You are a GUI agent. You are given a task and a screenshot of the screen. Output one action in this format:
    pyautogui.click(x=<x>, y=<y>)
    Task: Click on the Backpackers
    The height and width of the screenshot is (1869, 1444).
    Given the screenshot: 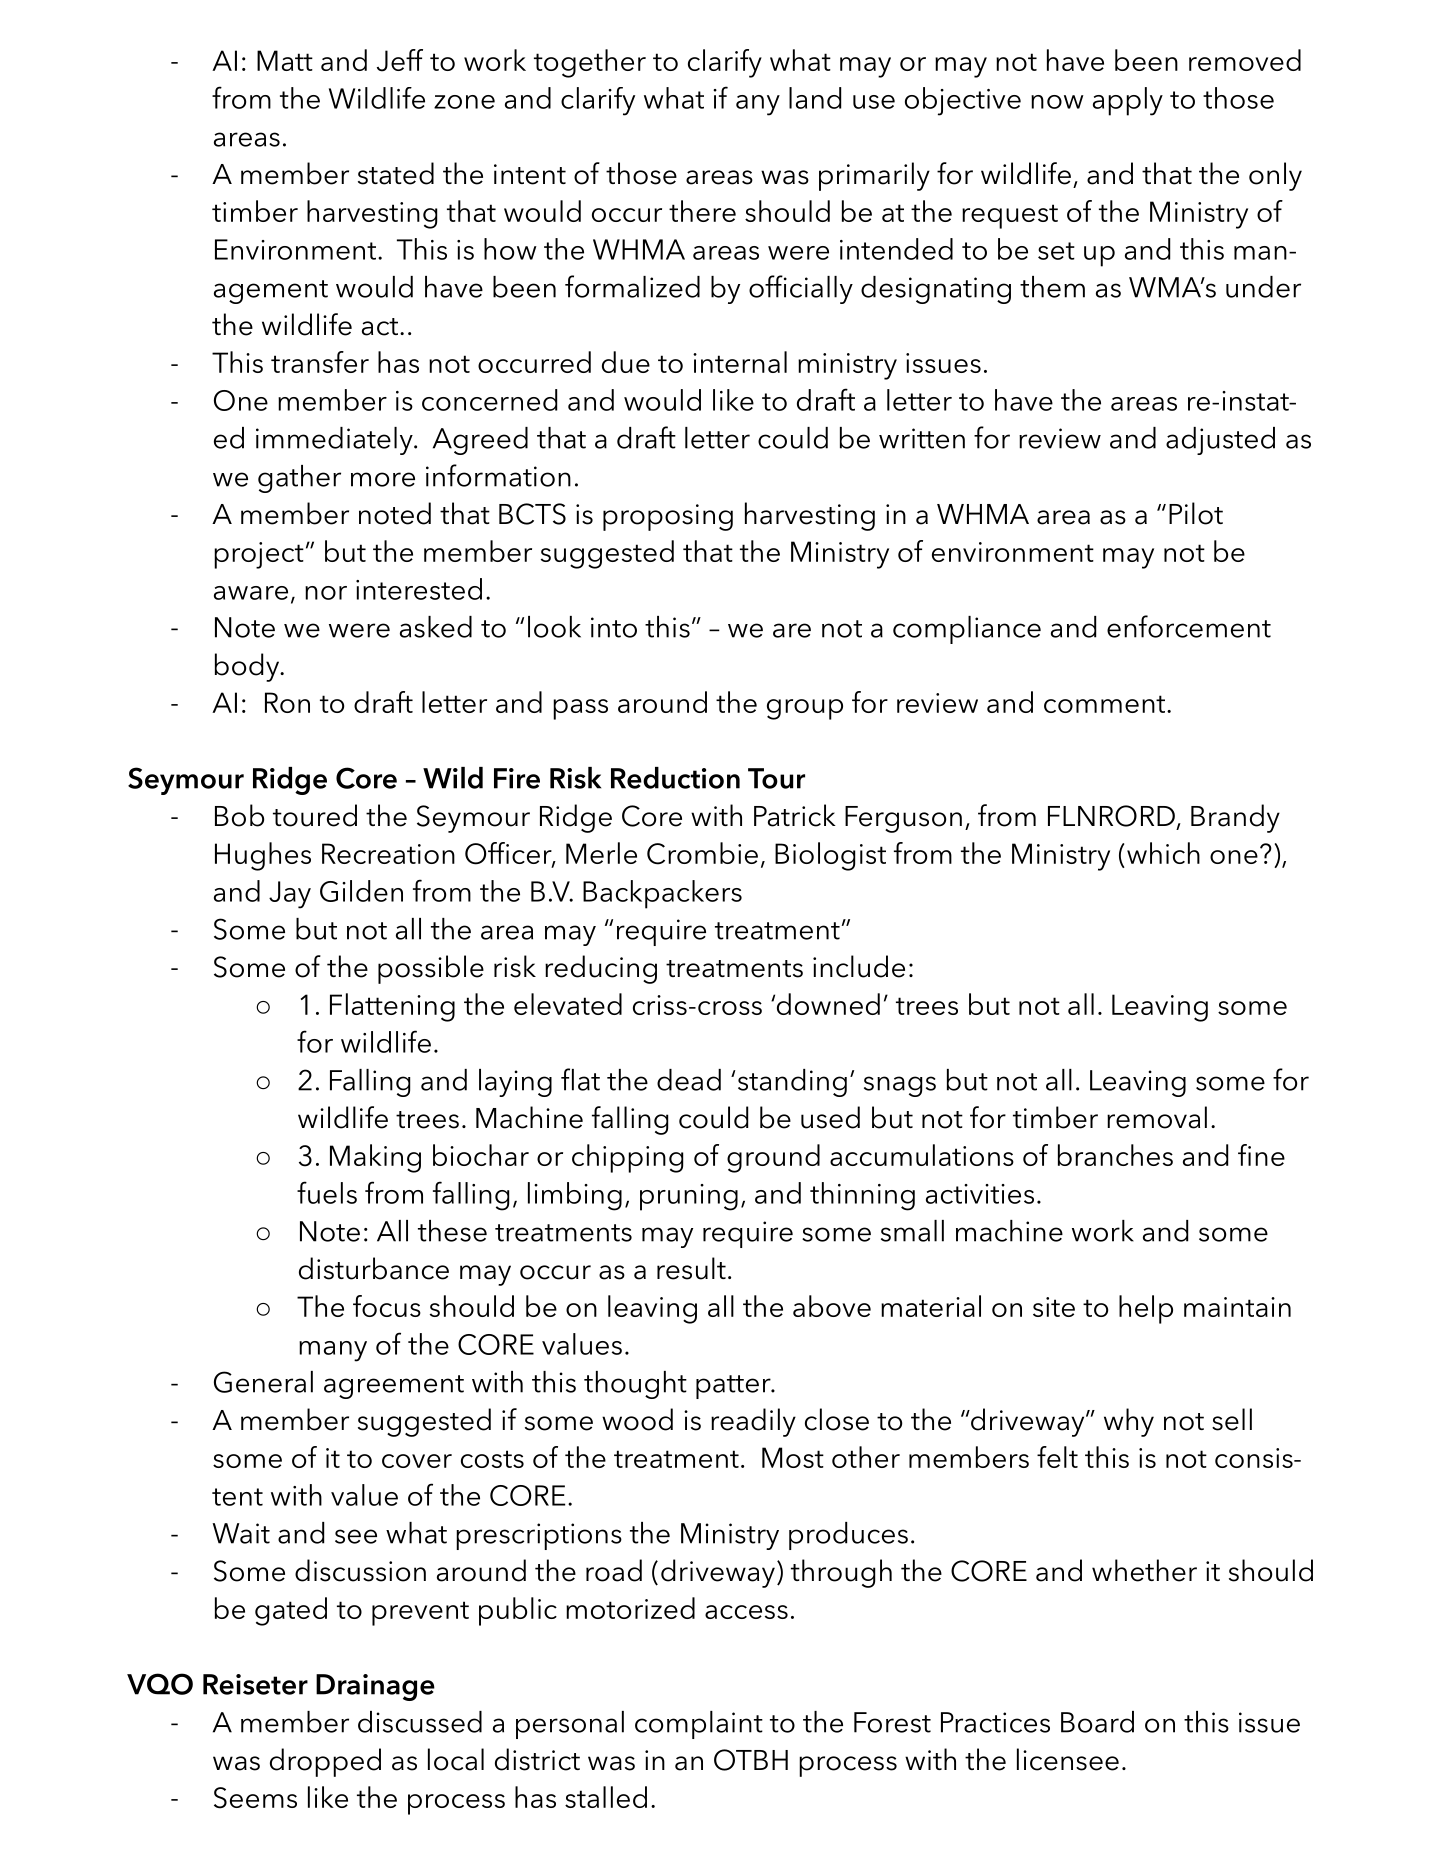 What is the action you would take?
    pyautogui.click(x=662, y=894)
